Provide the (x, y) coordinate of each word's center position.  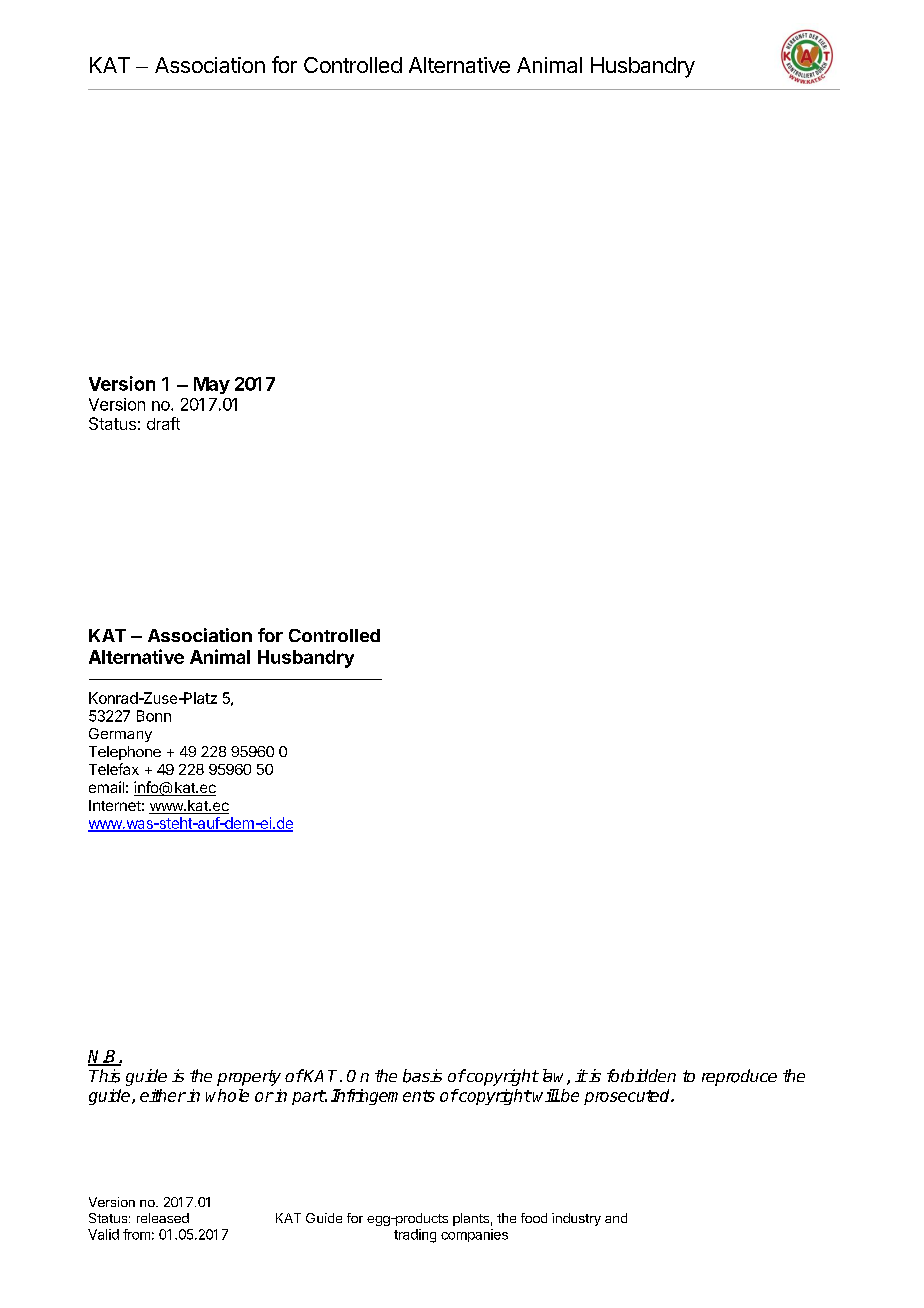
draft (163, 423)
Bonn (154, 716)
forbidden (641, 1075)
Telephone (125, 753)
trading (415, 1236)
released (163, 1218)
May (212, 385)
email (106, 787)
